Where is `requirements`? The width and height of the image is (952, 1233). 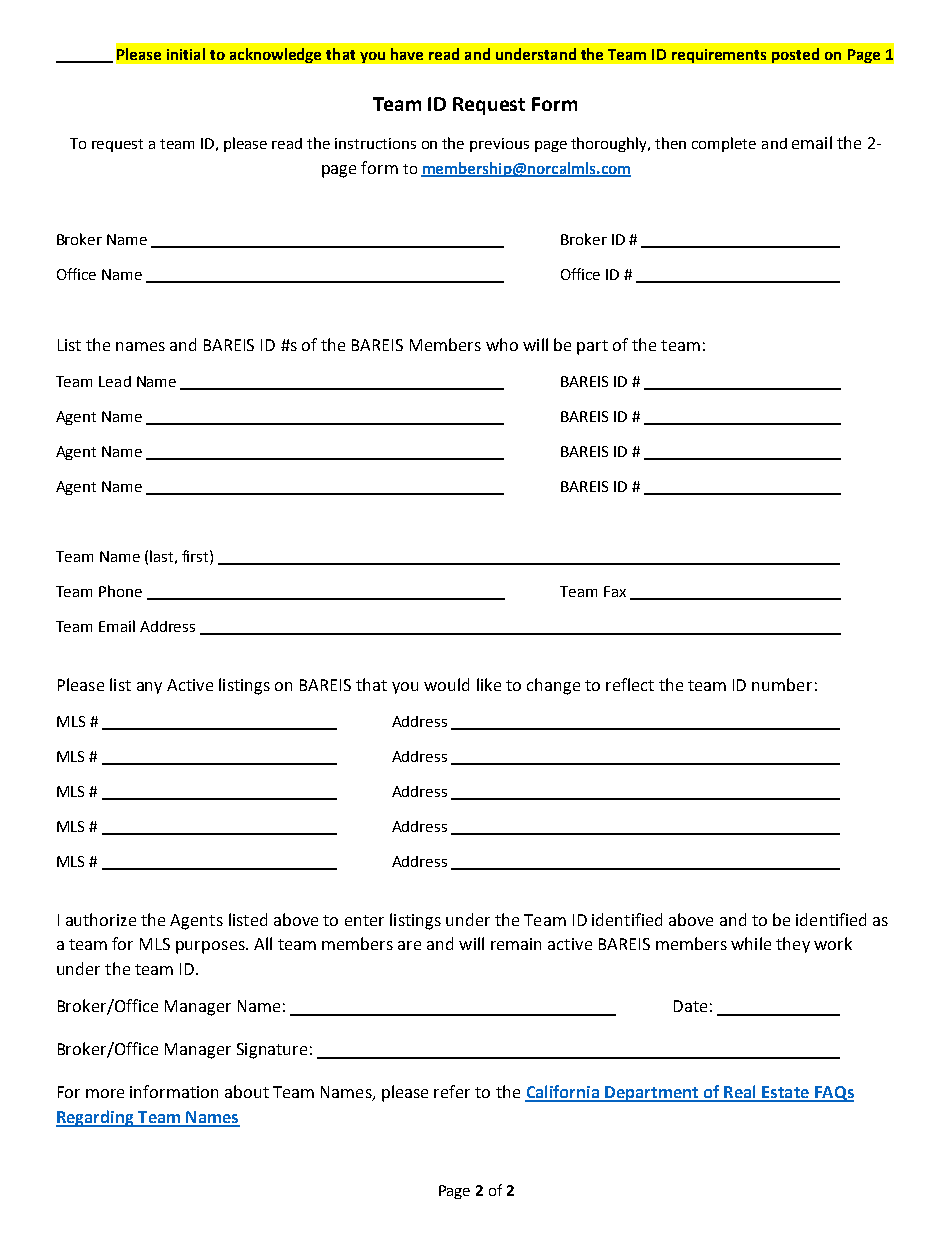
requirements is located at coordinates (719, 56).
